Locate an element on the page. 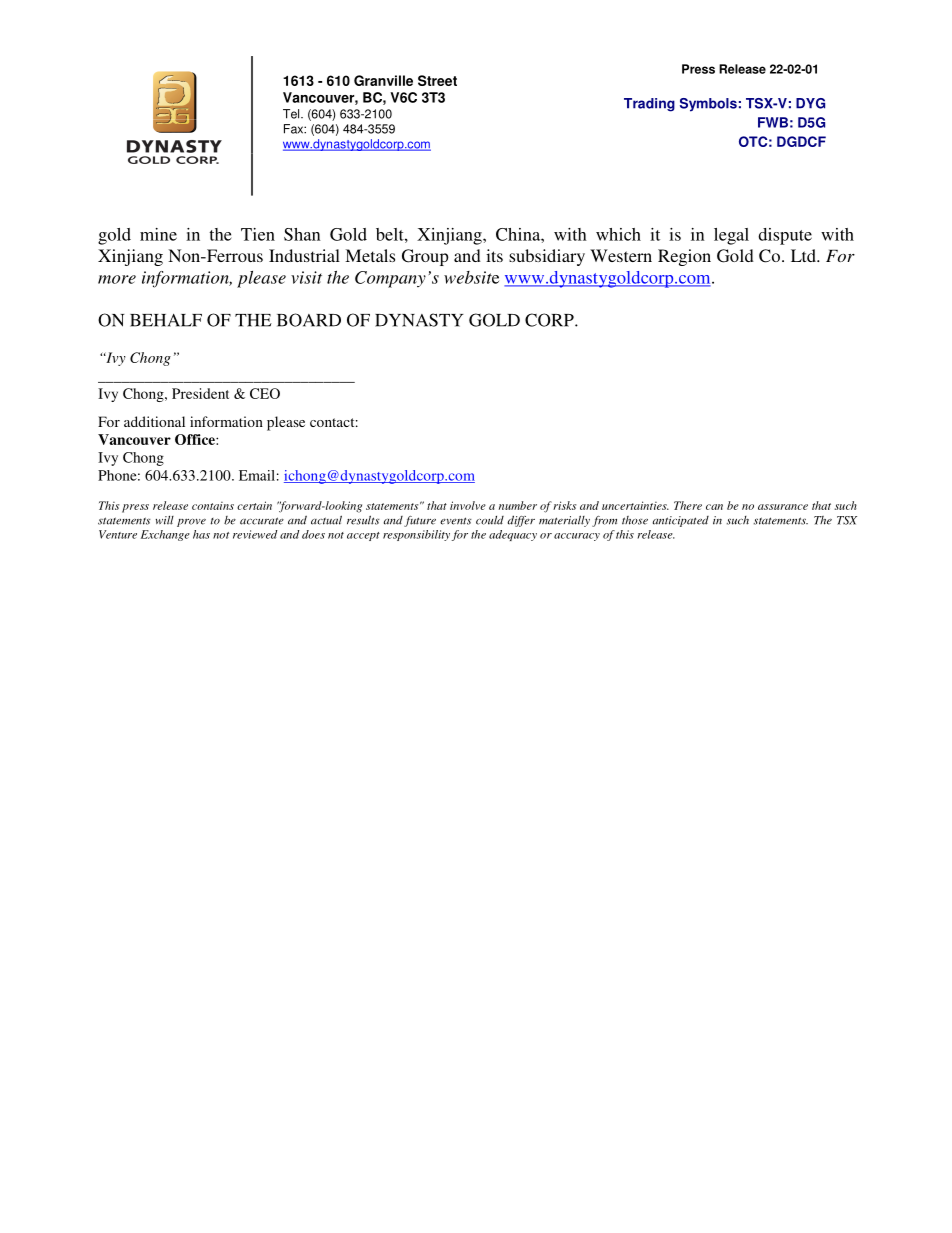  Tel is located at coordinates (292, 114).
